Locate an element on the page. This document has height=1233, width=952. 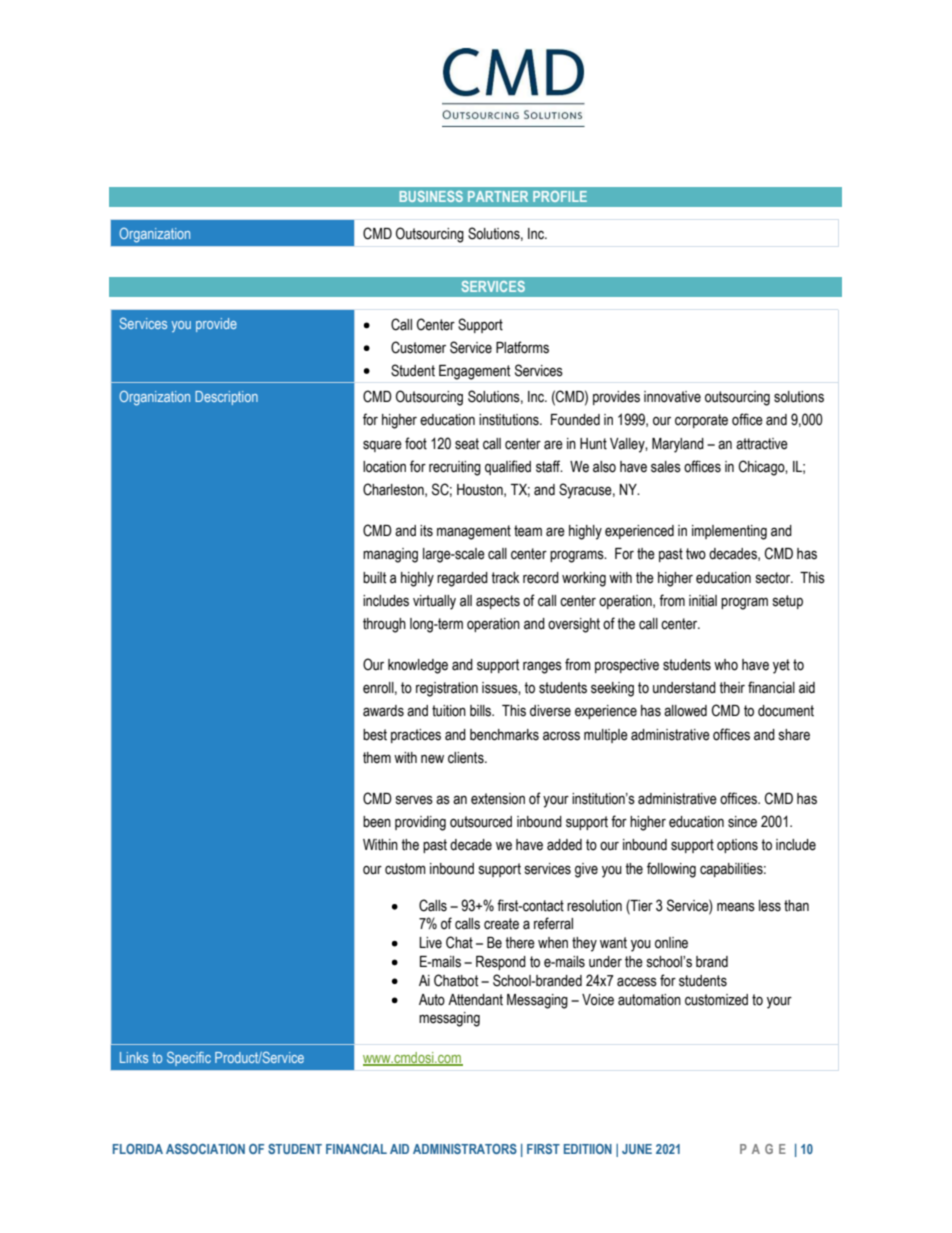
ASSOCIATION is located at coordinates (205, 1149).
